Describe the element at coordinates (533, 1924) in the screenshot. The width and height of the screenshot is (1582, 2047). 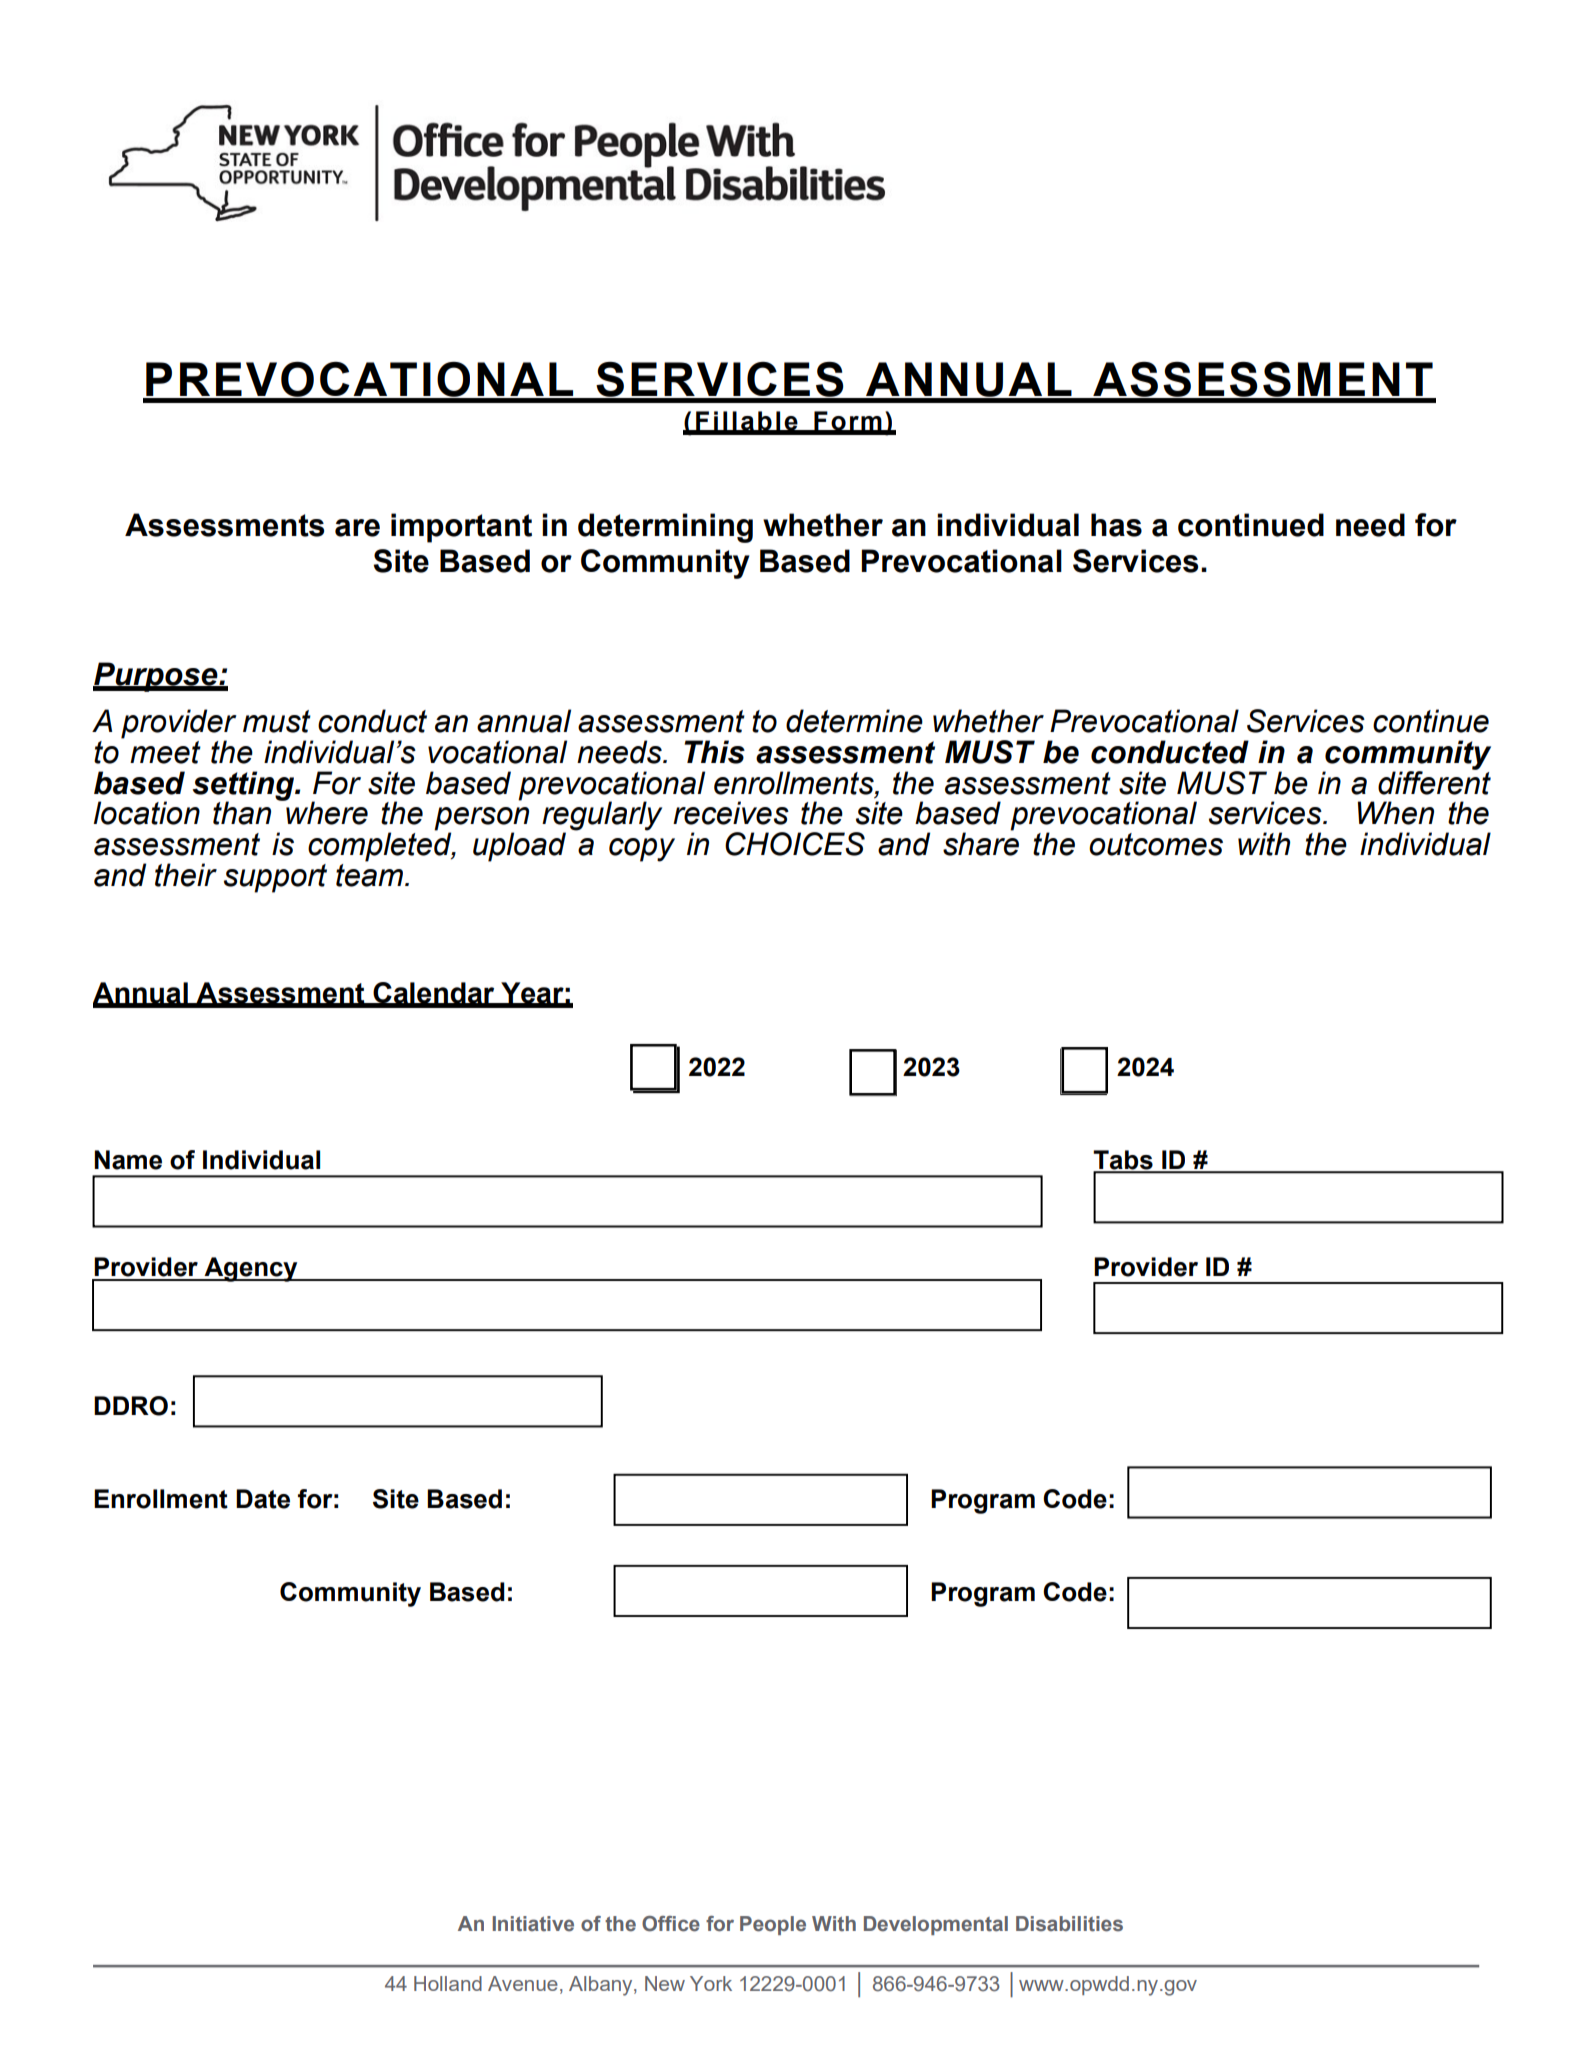
I see `Initiative` at that location.
